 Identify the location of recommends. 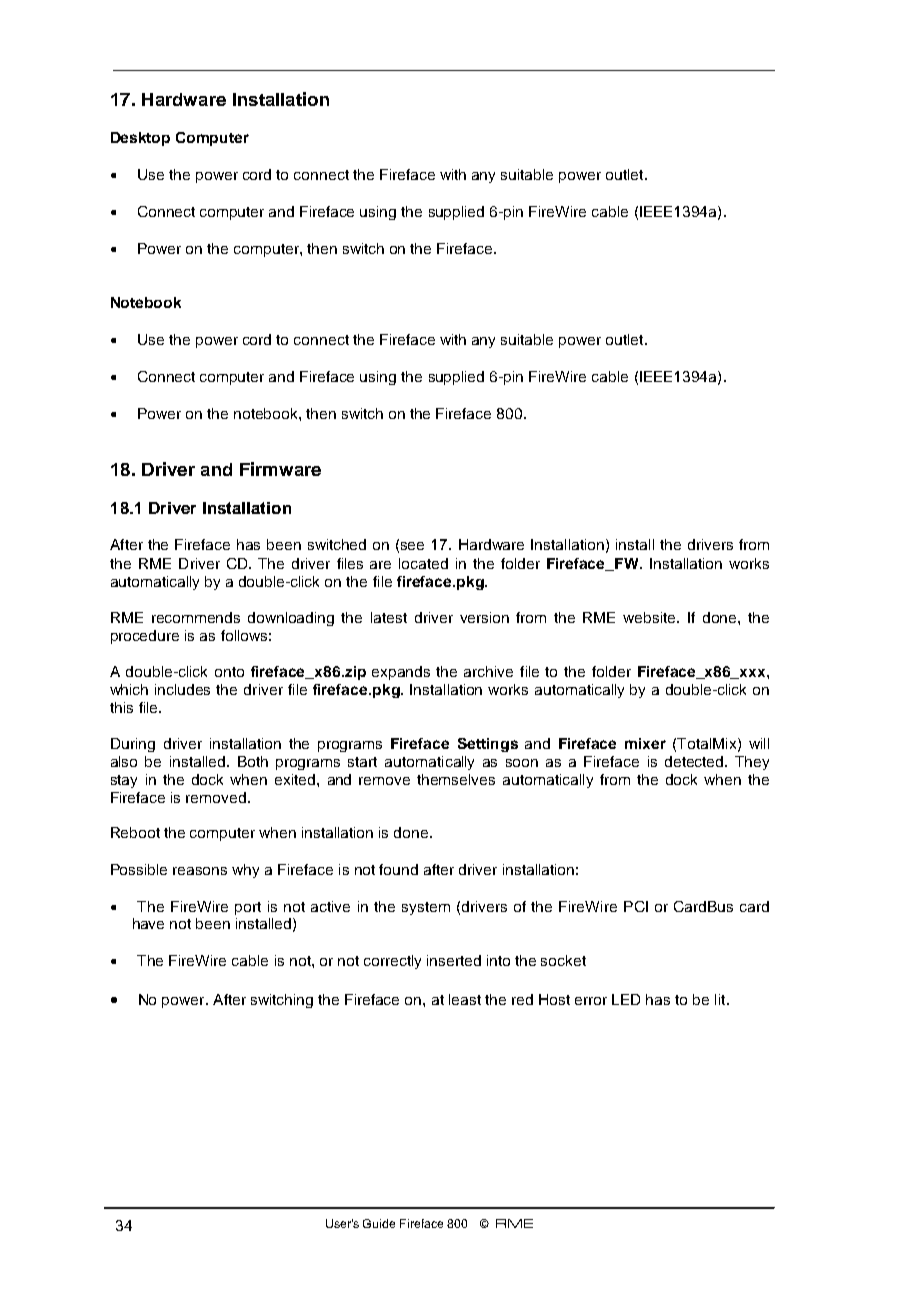
(196, 617).
